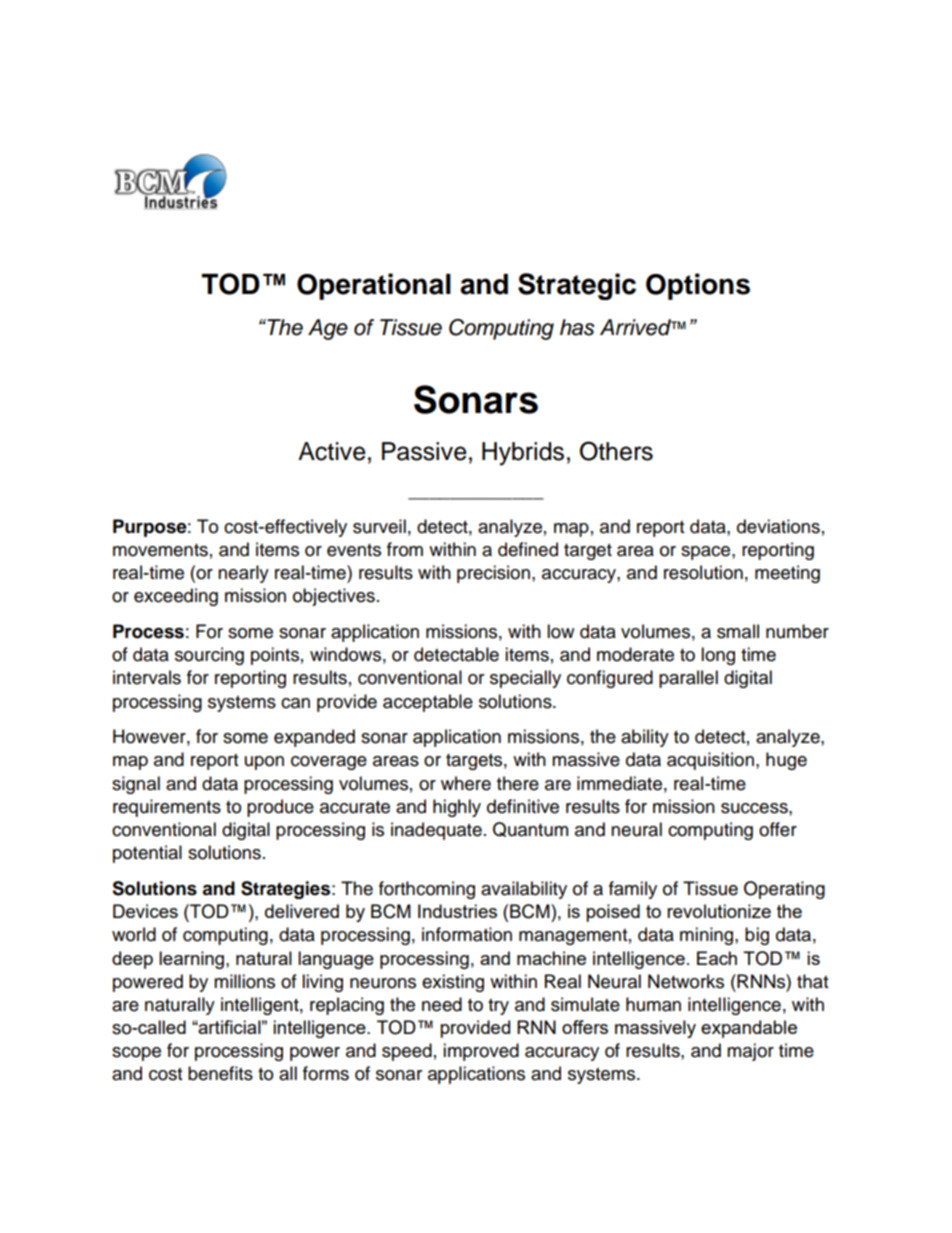 The image size is (952, 1233). What do you see at coordinates (577, 327) in the page?
I see `has` at bounding box center [577, 327].
